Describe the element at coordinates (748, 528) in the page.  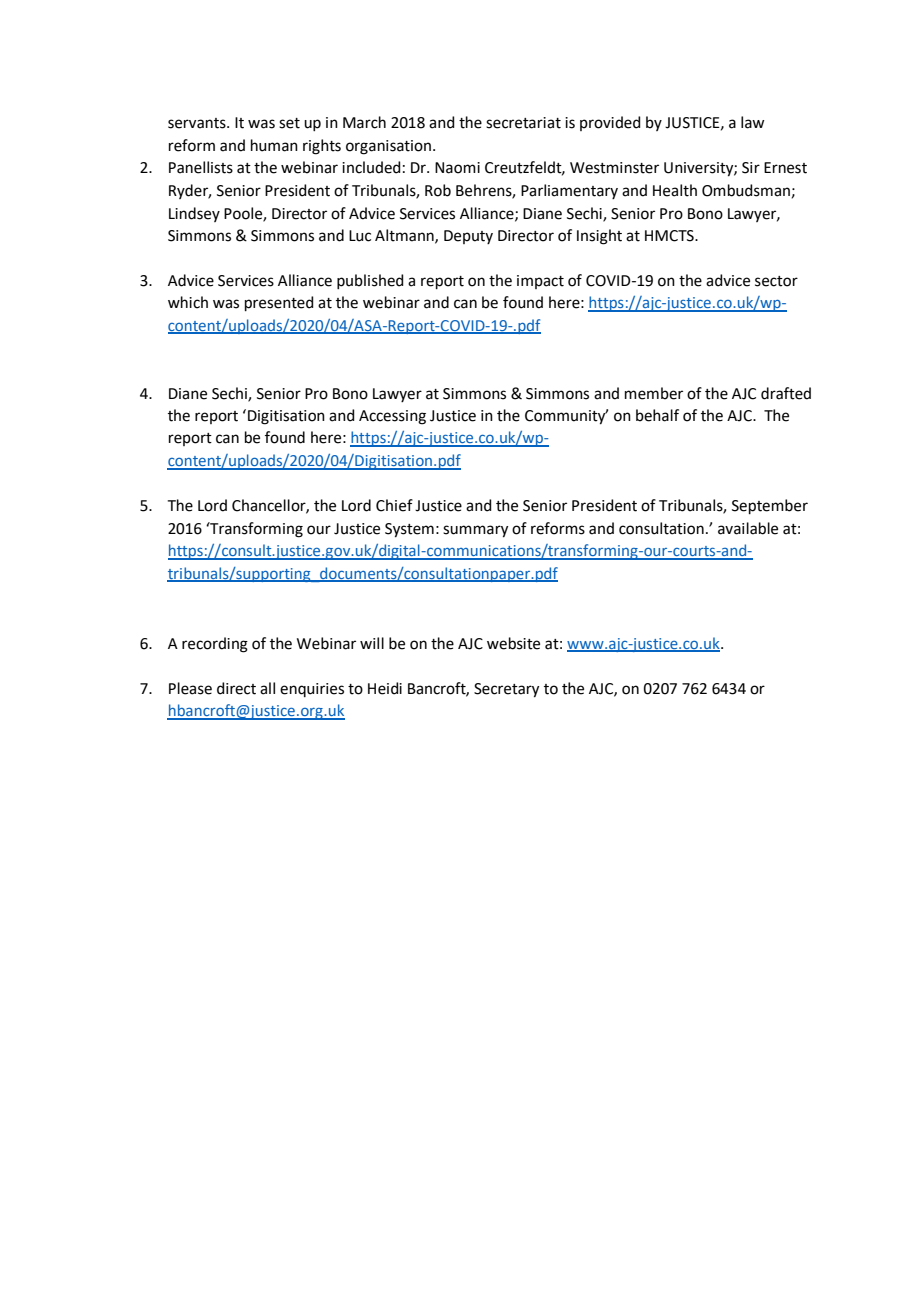
I see `available` at that location.
